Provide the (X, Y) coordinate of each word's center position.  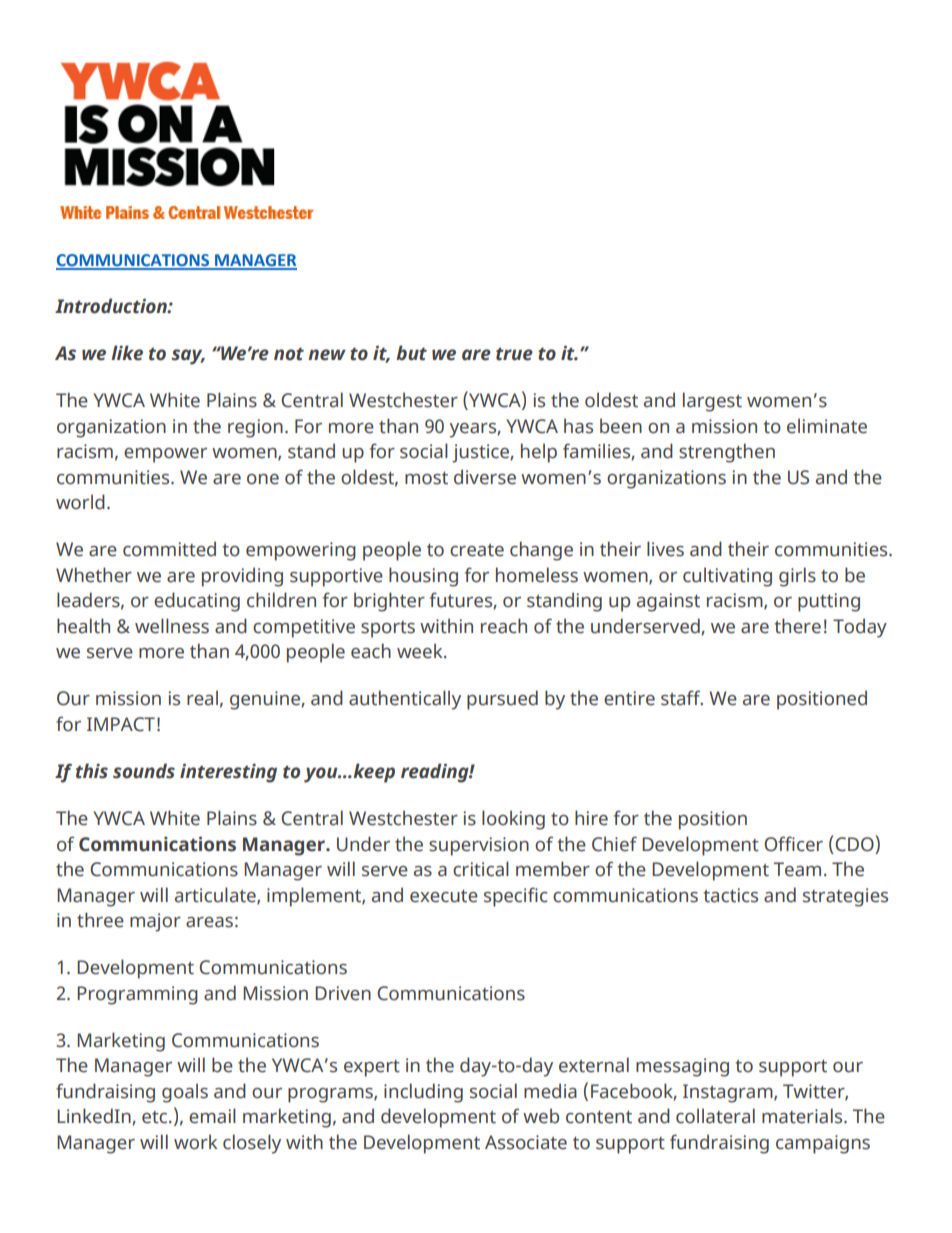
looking (513, 820)
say (188, 357)
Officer (793, 844)
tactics (731, 895)
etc (156, 1117)
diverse (485, 477)
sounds (144, 771)
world (80, 502)
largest (712, 402)
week (421, 651)
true (514, 354)
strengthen (727, 453)
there (798, 626)
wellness (172, 626)
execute (444, 896)
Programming (137, 995)
